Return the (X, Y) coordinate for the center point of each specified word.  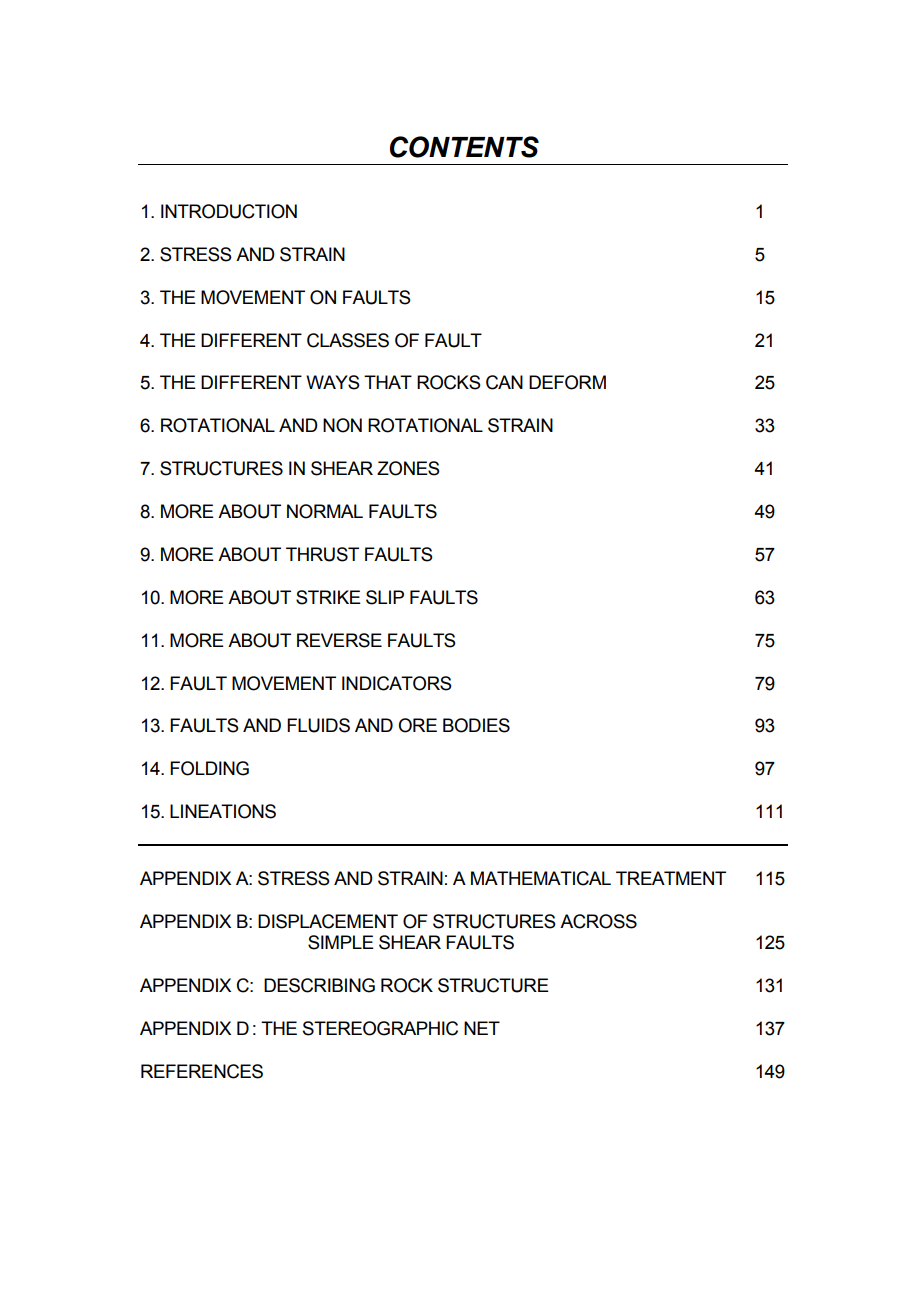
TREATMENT (671, 878)
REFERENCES (202, 1071)
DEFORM (567, 382)
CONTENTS (464, 147)
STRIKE (328, 597)
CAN (504, 382)
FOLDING (209, 768)
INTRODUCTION (229, 211)
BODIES (476, 725)
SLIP (385, 597)
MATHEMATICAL (541, 878)
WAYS (333, 382)
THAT (388, 382)
